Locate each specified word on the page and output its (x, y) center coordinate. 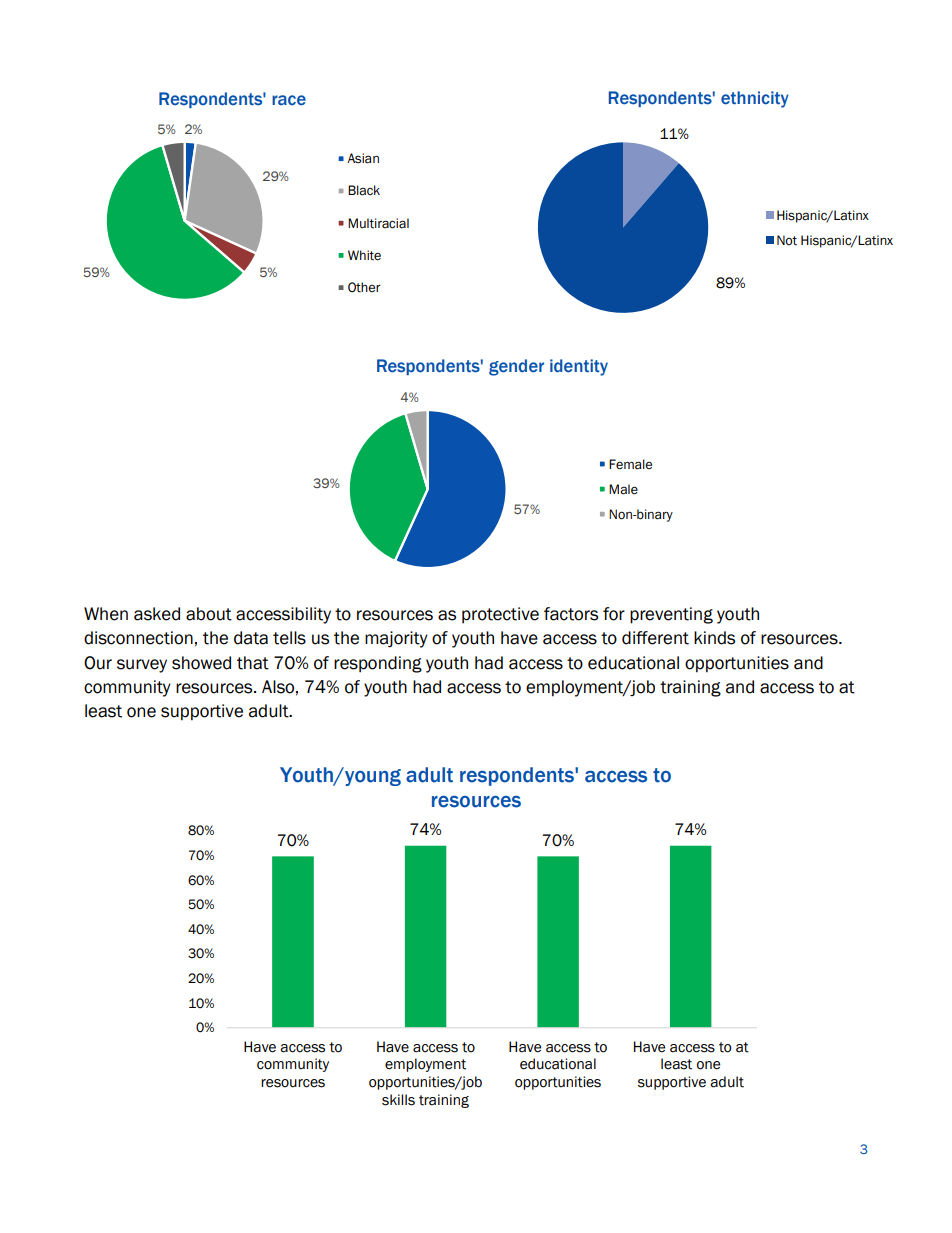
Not (787, 240)
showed (201, 663)
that (253, 663)
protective (500, 615)
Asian (363, 158)
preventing (671, 615)
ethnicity (755, 99)
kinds (714, 638)
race (289, 100)
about (209, 614)
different (655, 638)
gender (516, 367)
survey (142, 666)
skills (398, 1100)
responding (378, 664)
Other (364, 287)
